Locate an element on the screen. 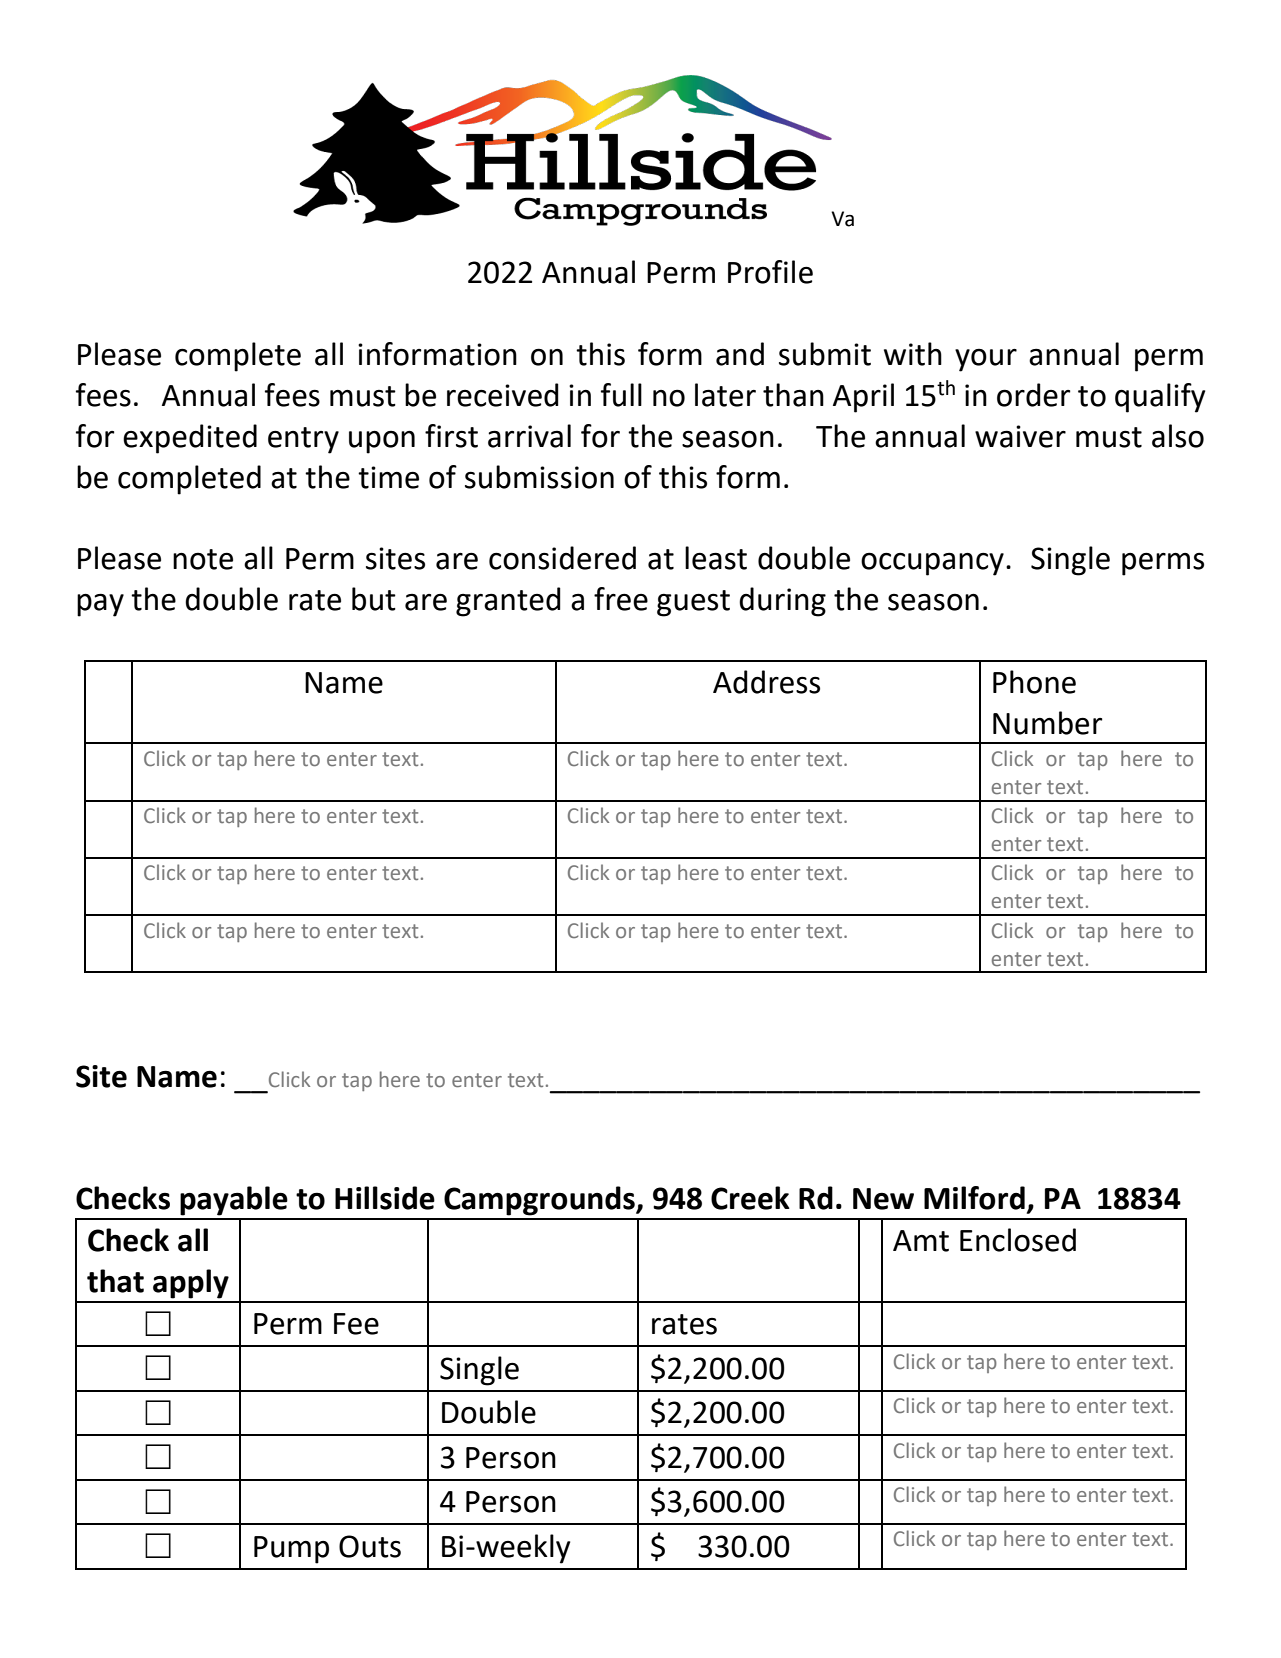 Image resolution: width=1281 pixels, height=1658 pixels. that is located at coordinates (115, 1281).
